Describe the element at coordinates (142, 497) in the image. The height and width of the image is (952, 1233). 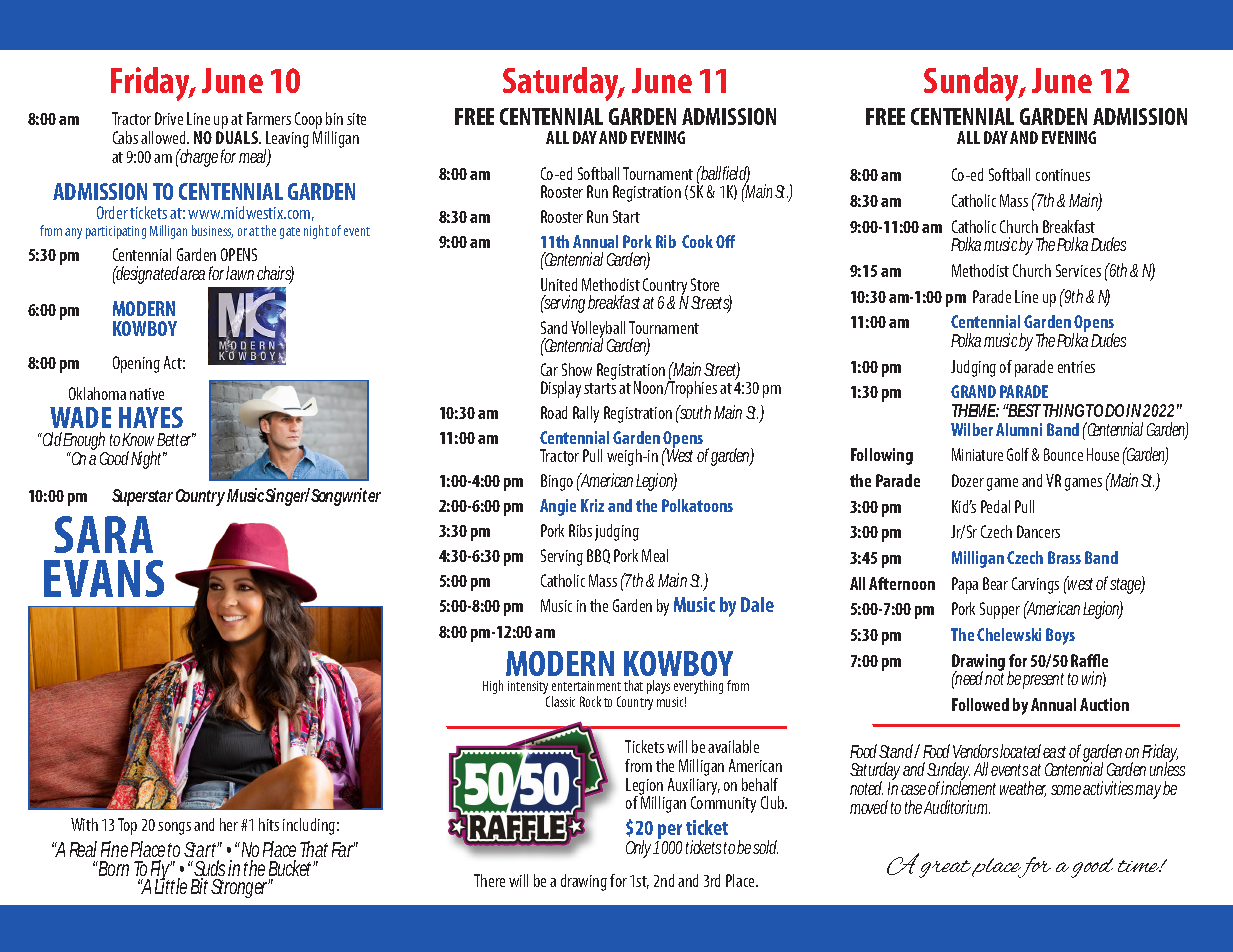
I see `Superstar` at that location.
